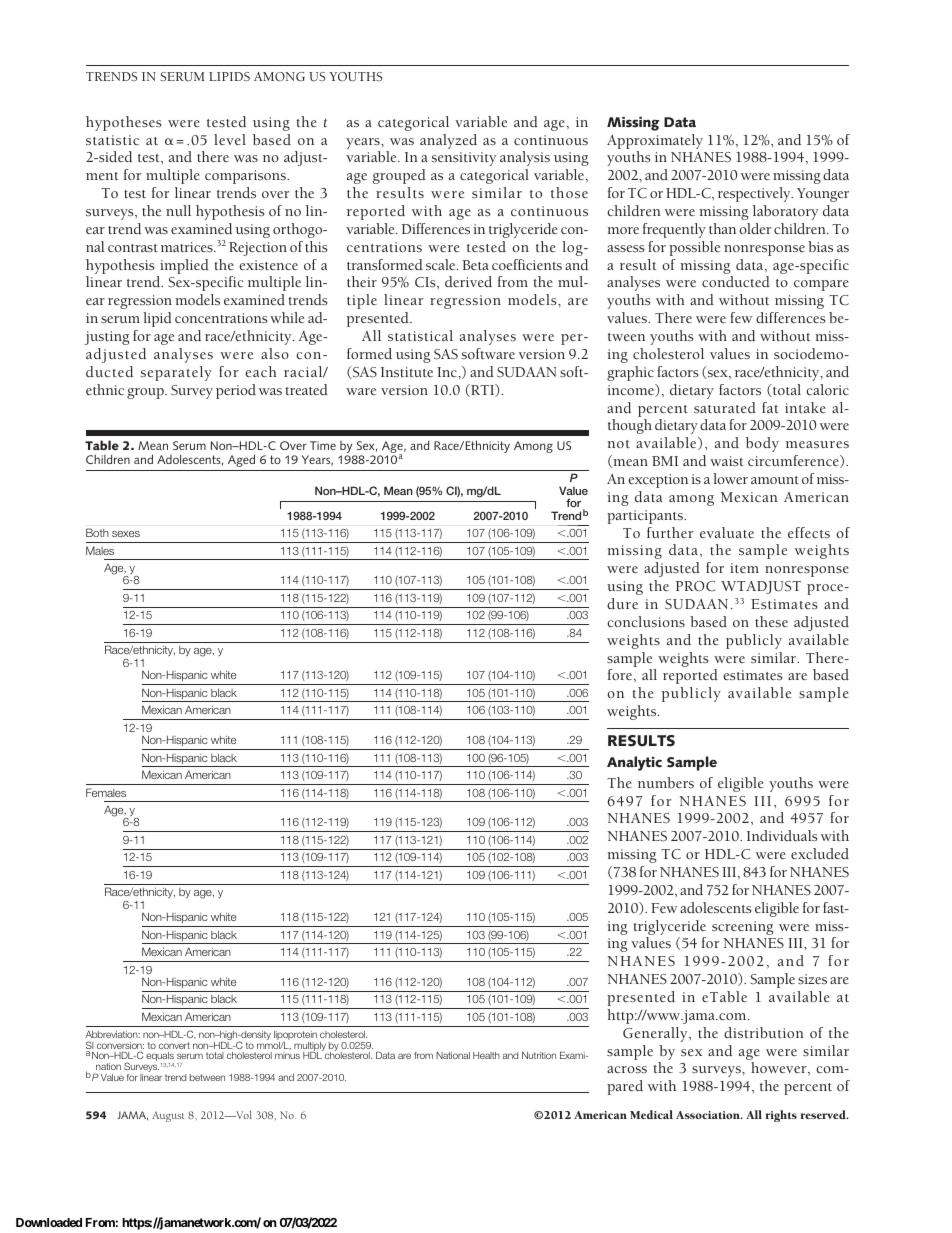 The width and height of the screenshot is (952, 1233). What do you see at coordinates (727, 532) in the screenshot?
I see `evaluate` at bounding box center [727, 532].
